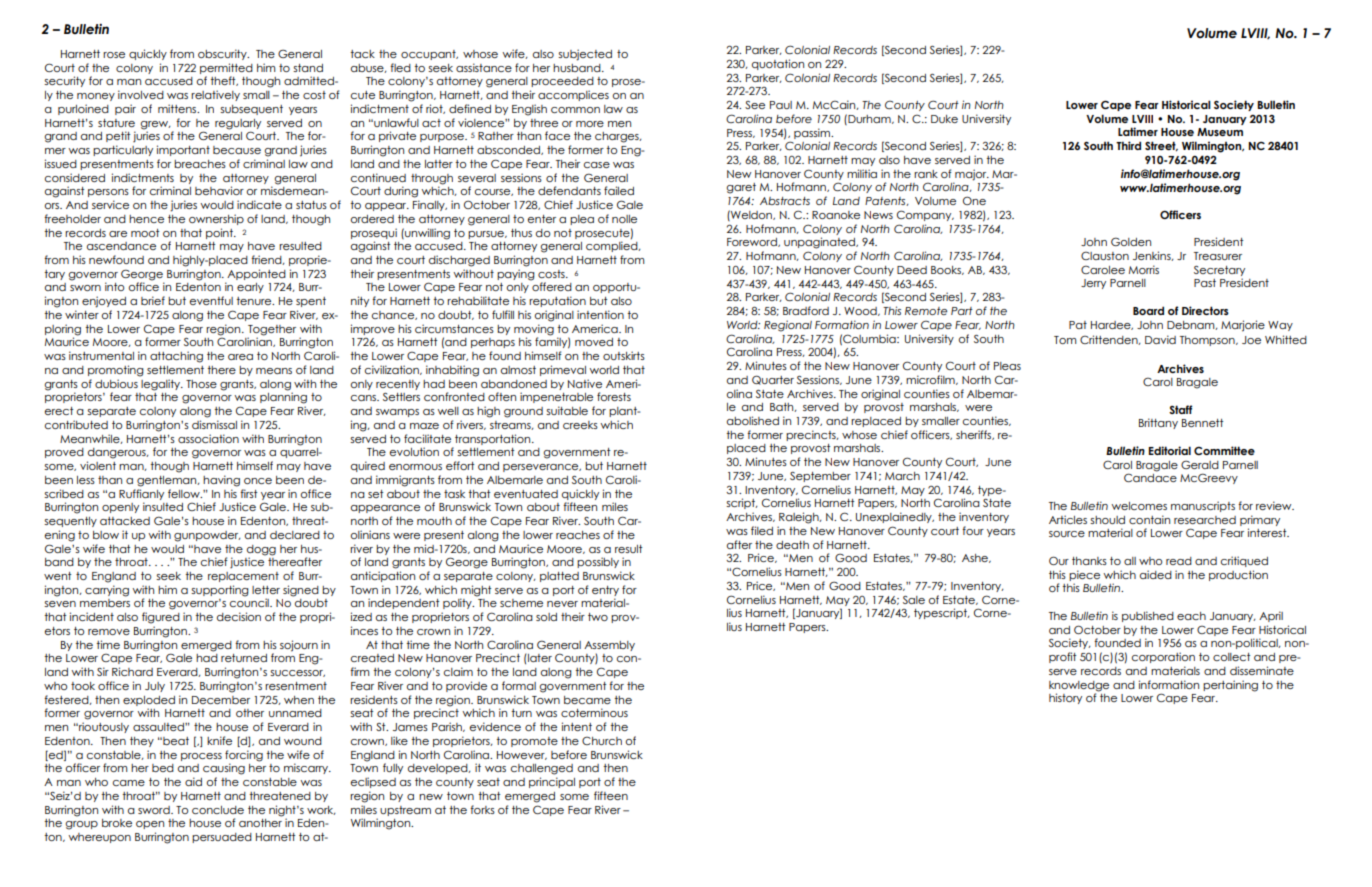  I want to click on permitted, so click(226, 68).
